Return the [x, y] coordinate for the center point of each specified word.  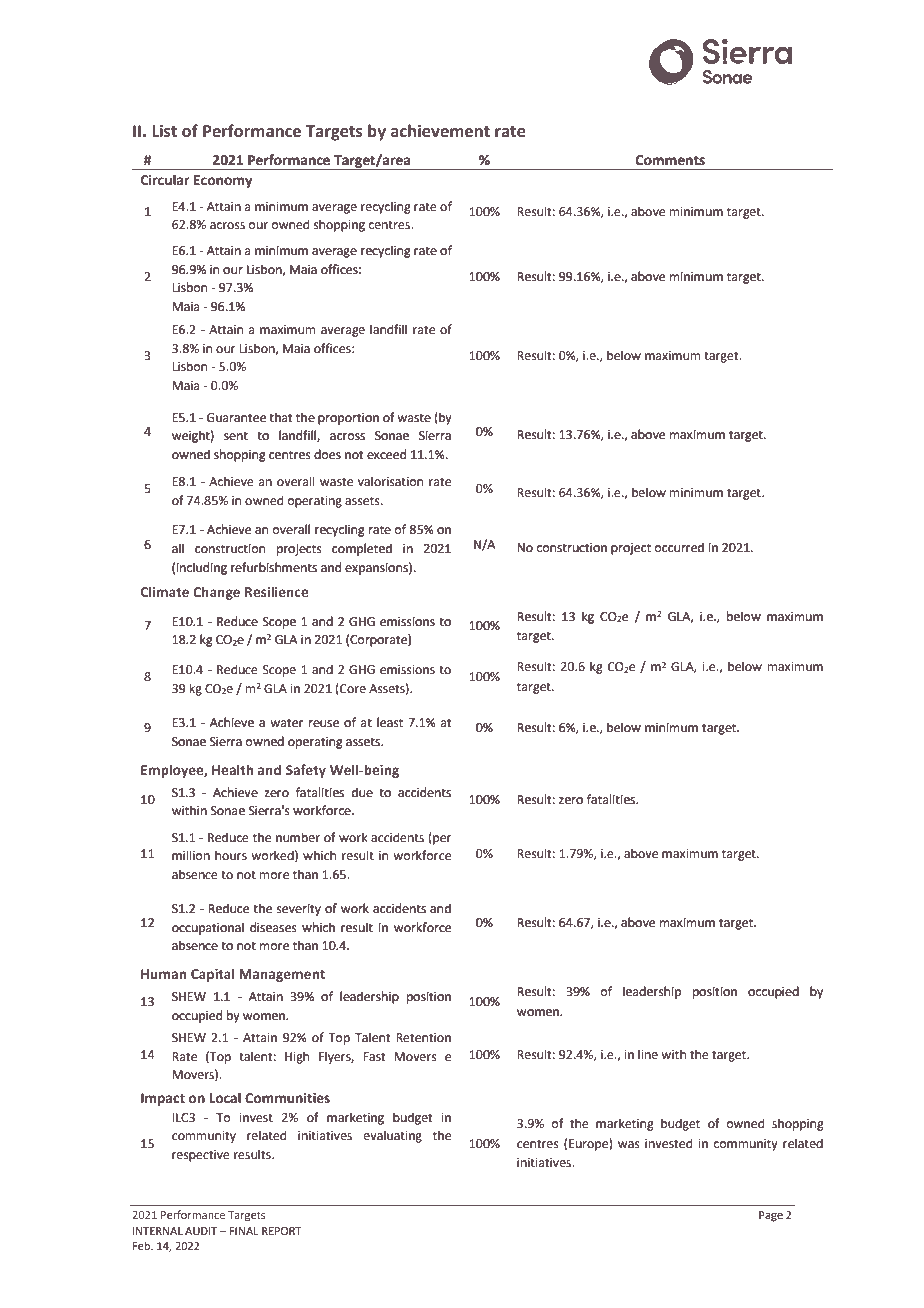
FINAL [244, 1231]
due [362, 792]
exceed [386, 454]
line [648, 1054]
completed [362, 549]
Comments [670, 160]
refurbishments [274, 567]
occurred [679, 547]
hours [231, 855]
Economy [223, 181]
